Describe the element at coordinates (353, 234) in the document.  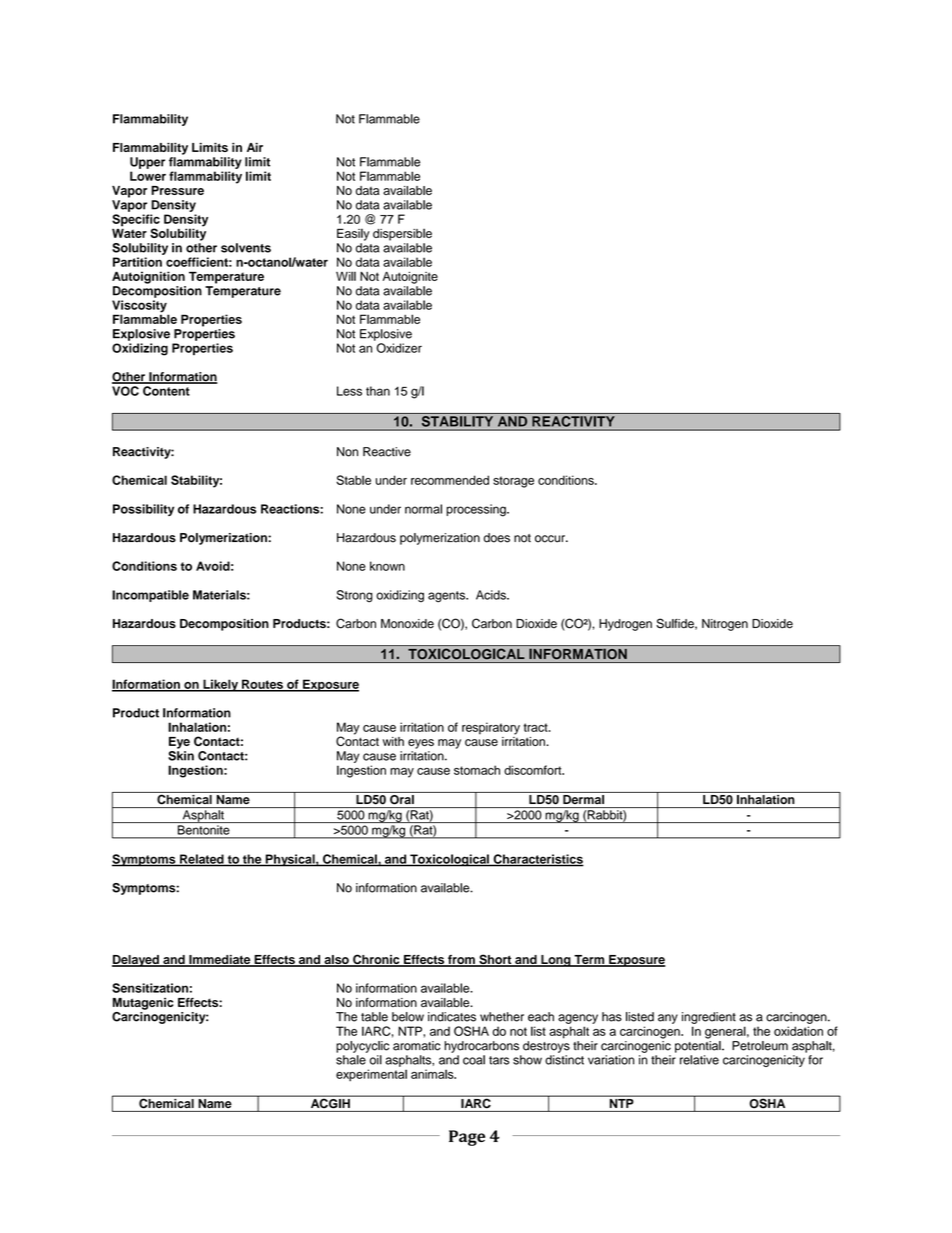
I see `Easily` at that location.
